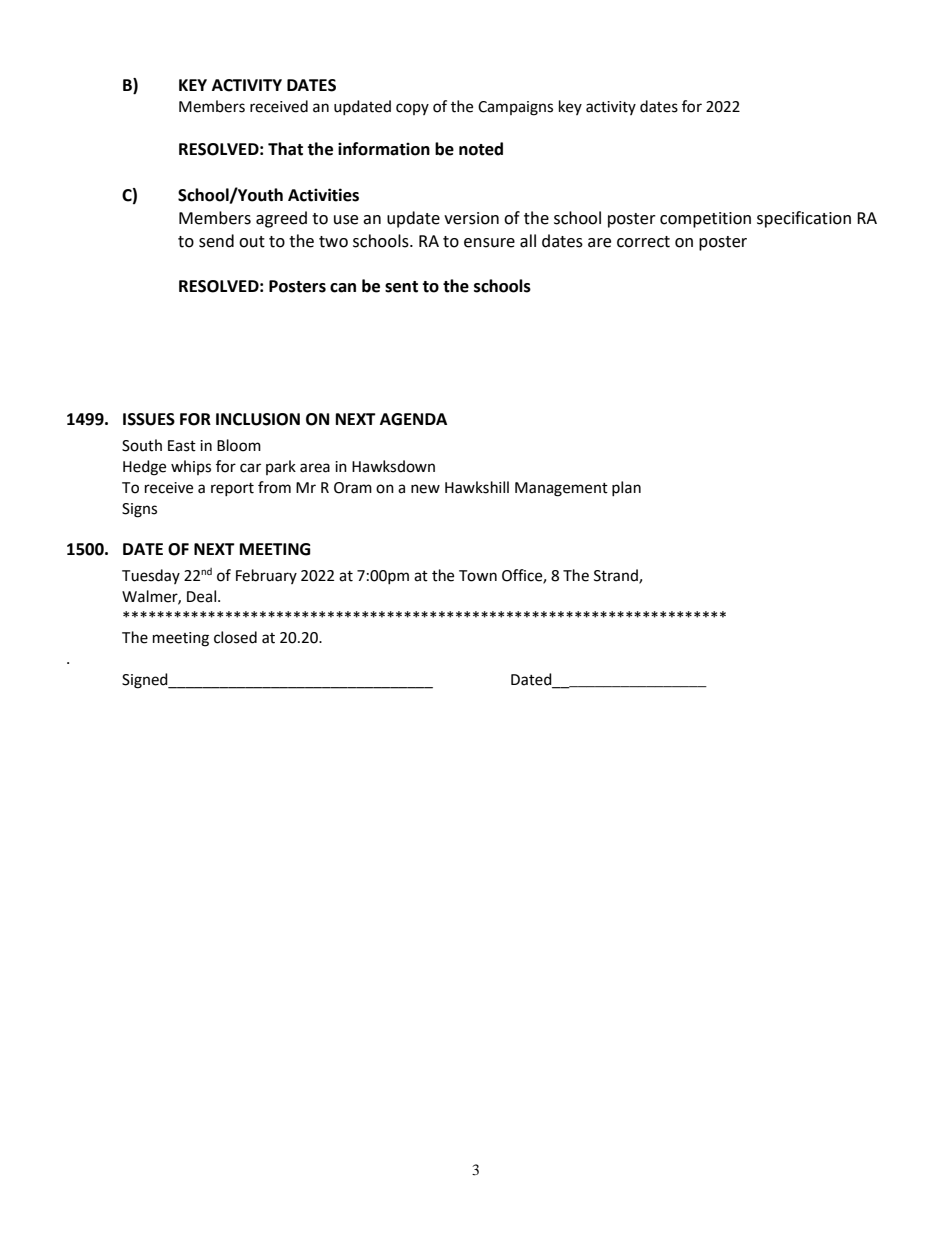 This screenshot has width=952, height=1233. I want to click on That, so click(285, 149).
